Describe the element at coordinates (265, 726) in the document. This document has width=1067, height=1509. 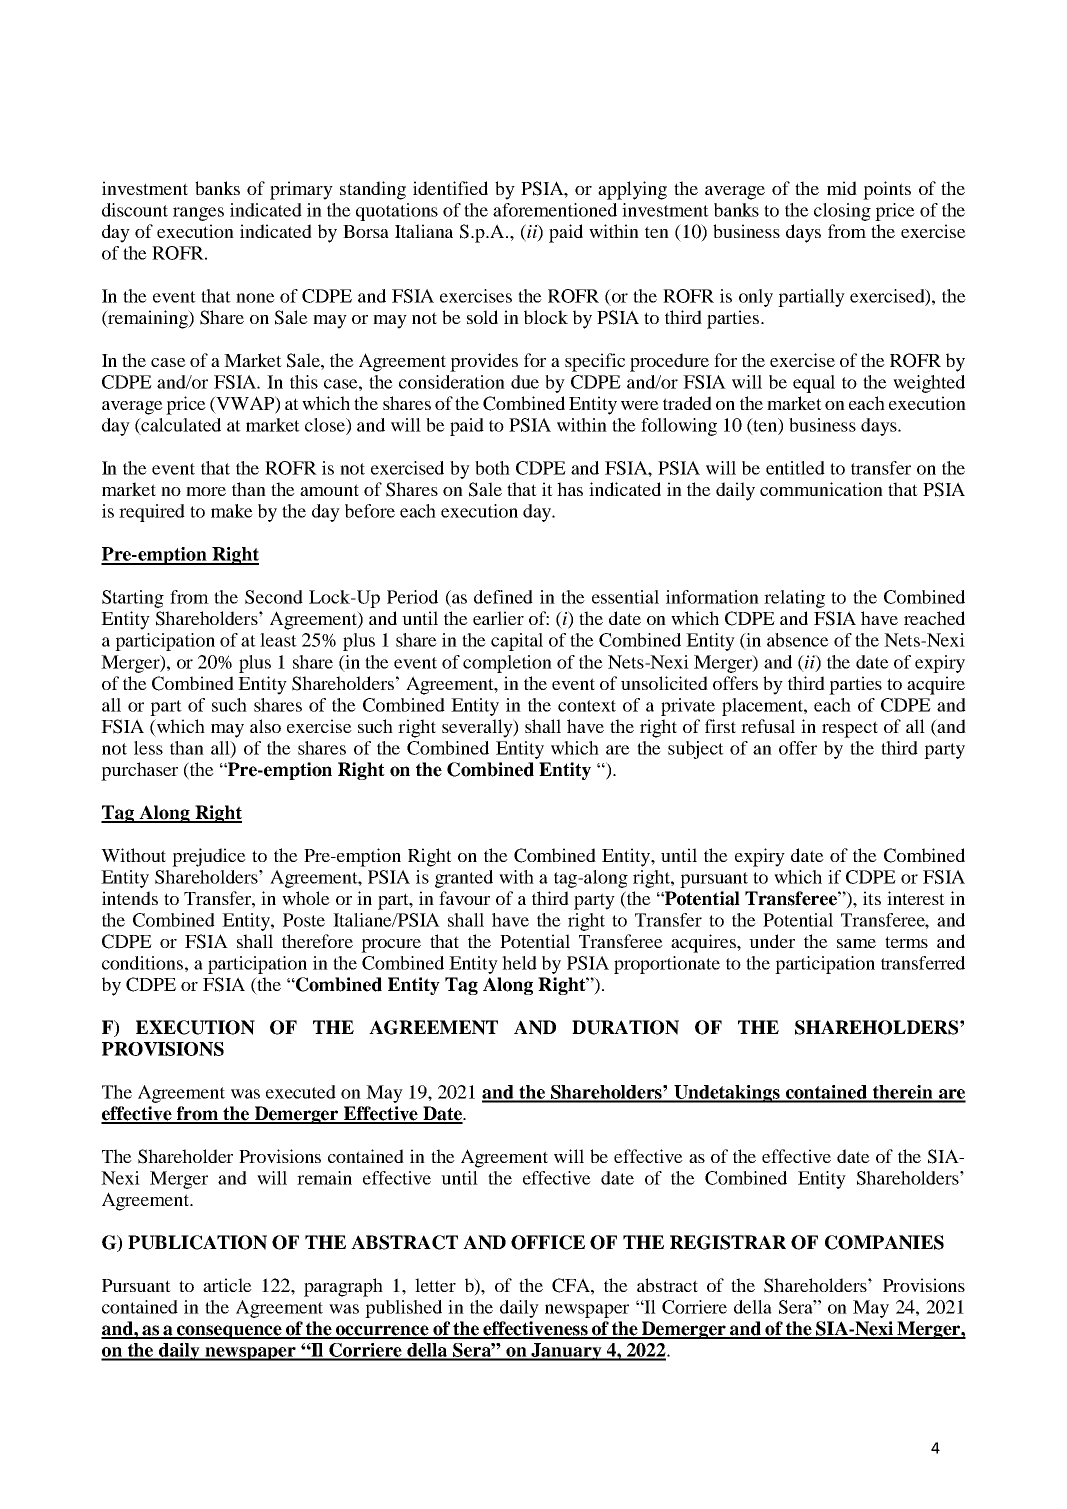
I see `also` at that location.
